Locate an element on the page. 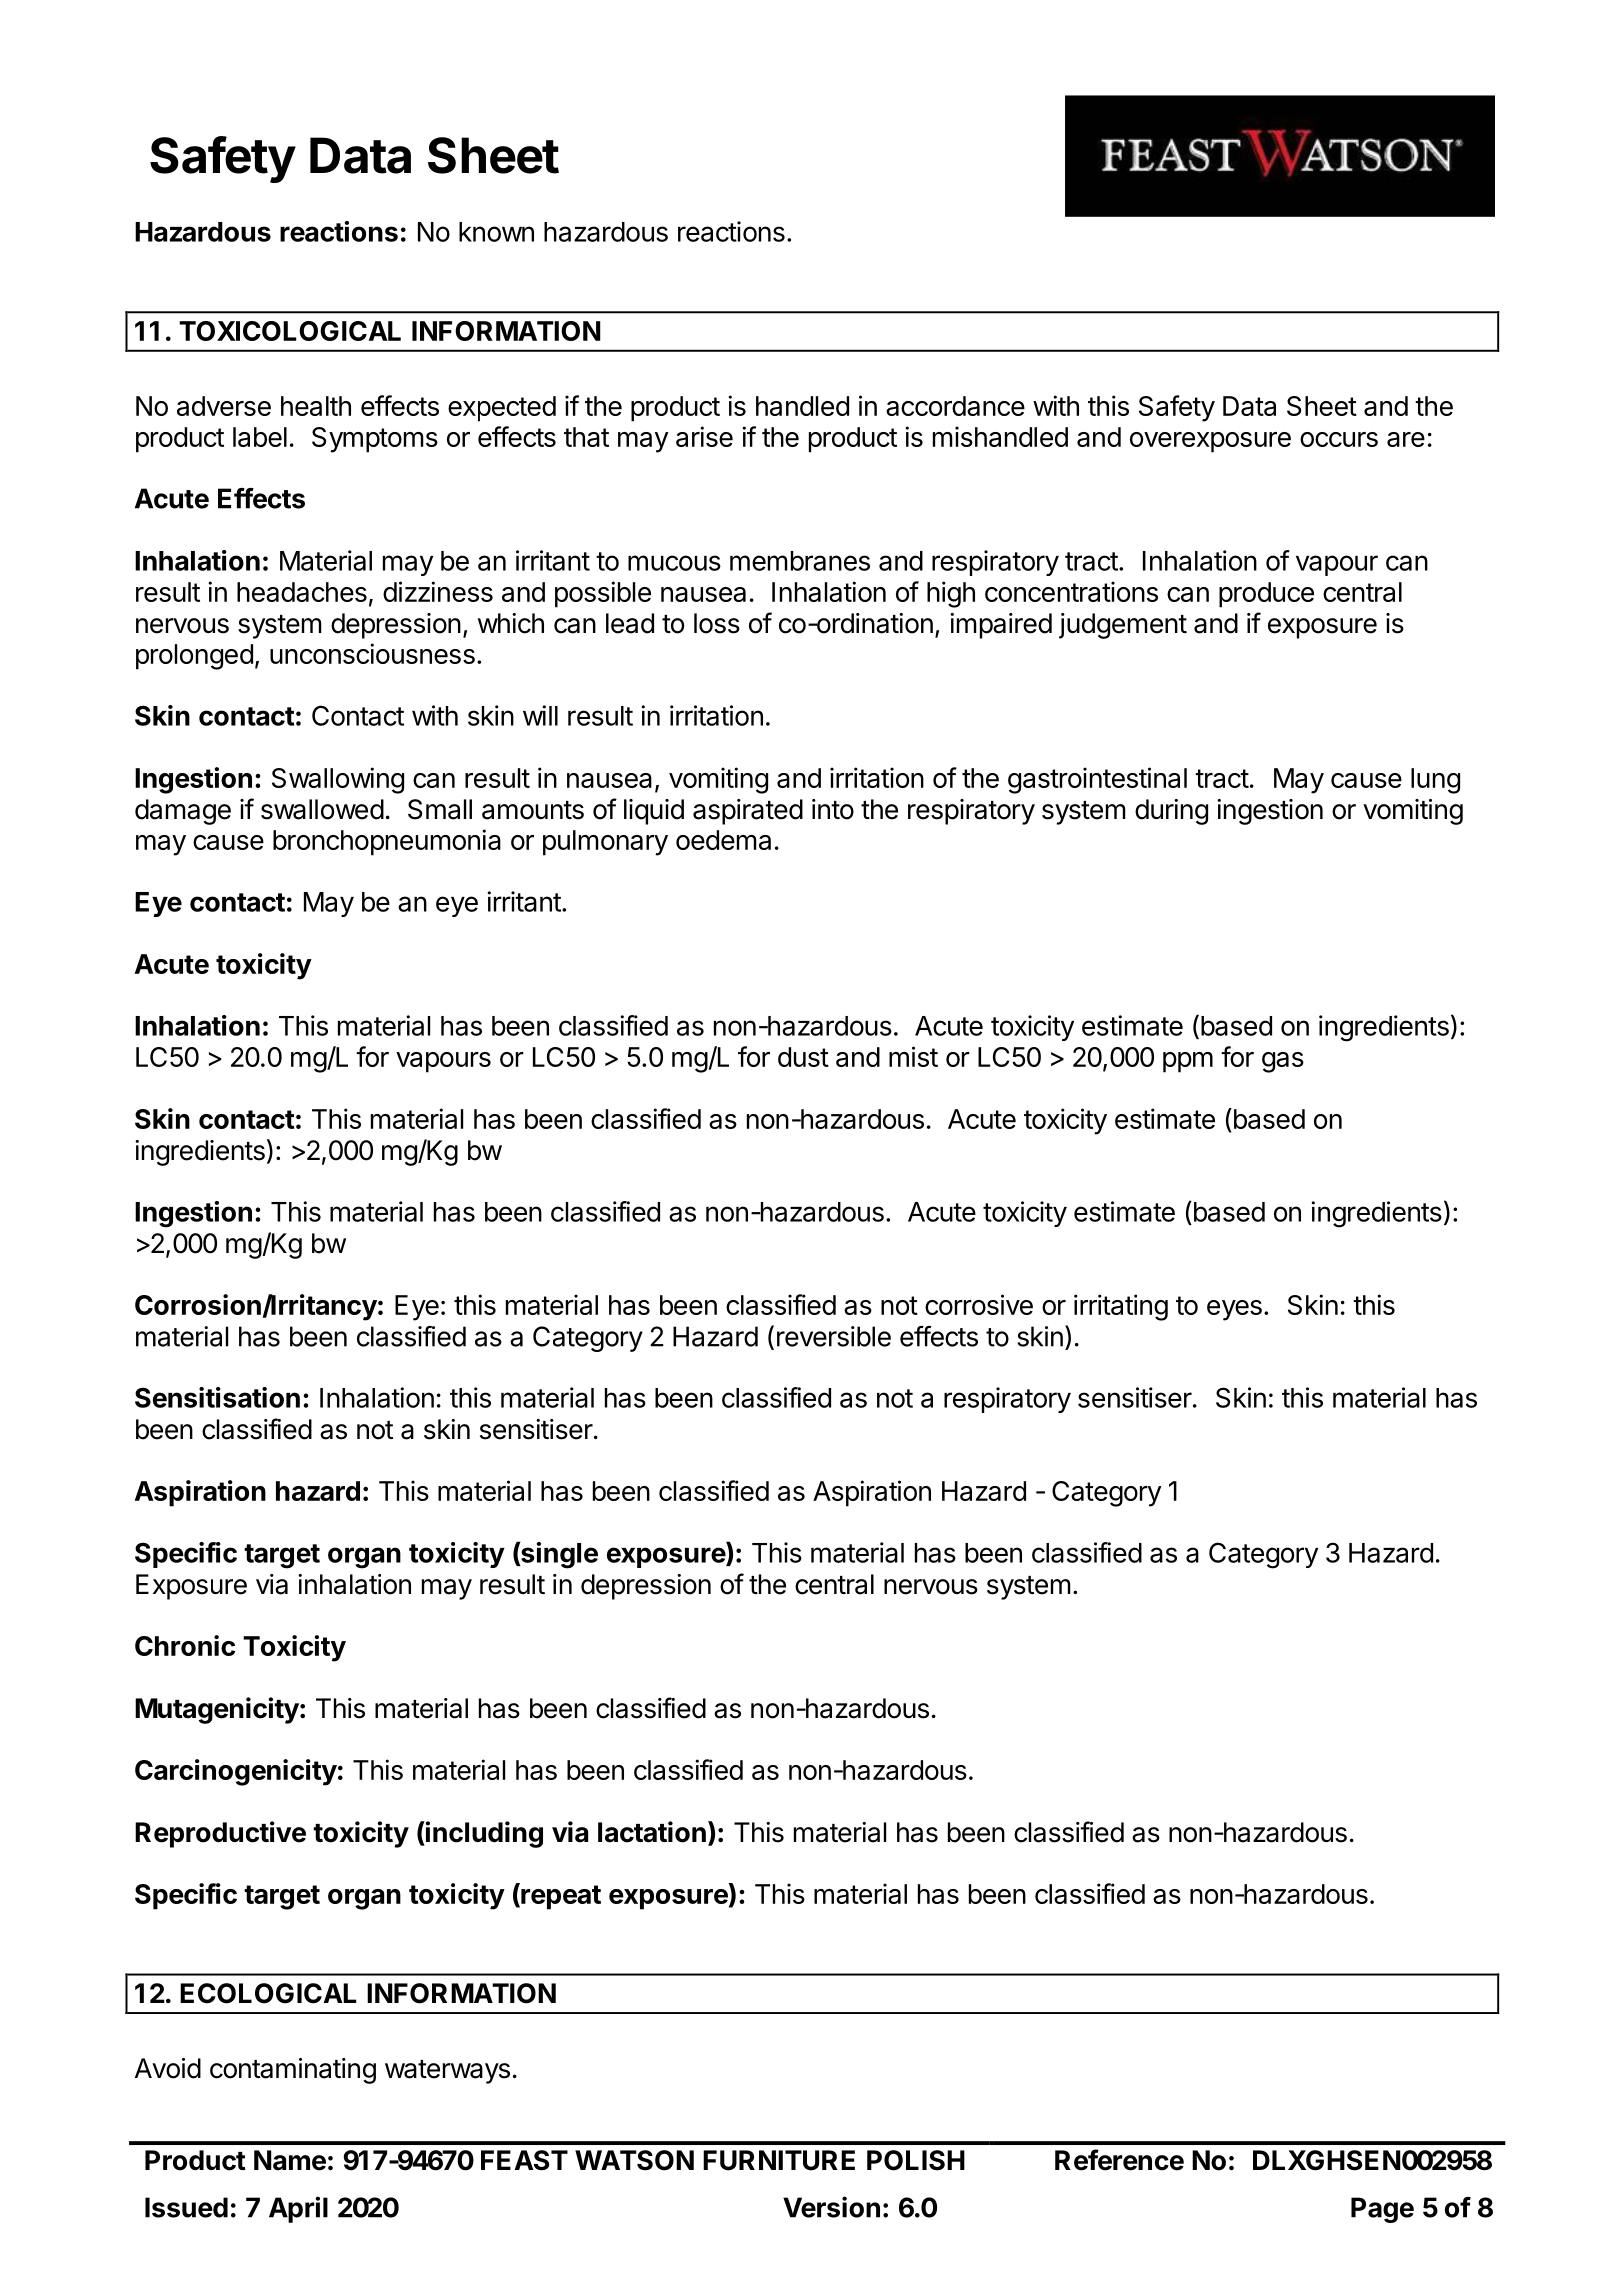 This image has height=2270, width=1605. arise is located at coordinates (704, 436).
